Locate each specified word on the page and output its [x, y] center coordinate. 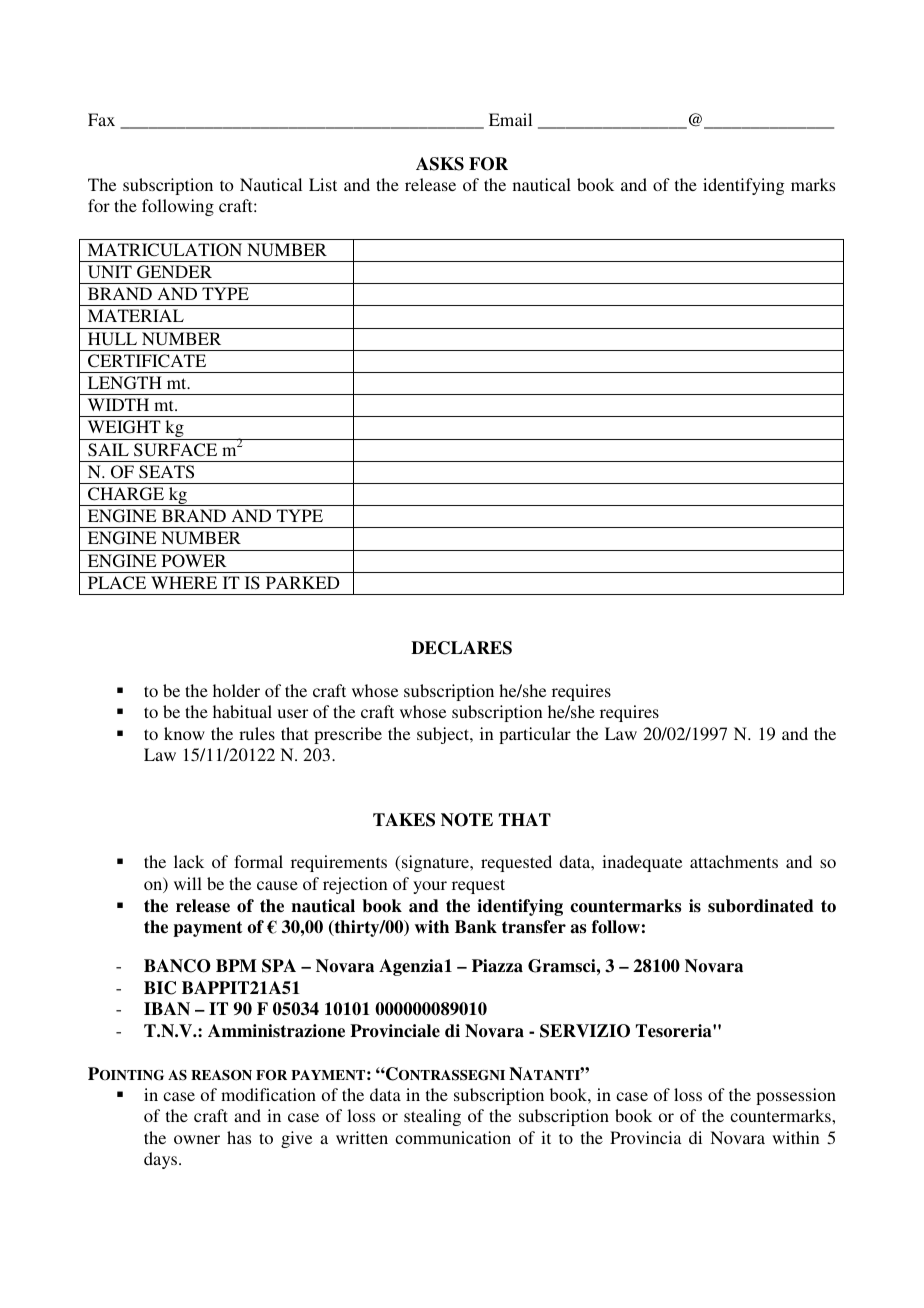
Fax [101, 119]
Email [510, 119]
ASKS [440, 164]
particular [535, 735]
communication [453, 1137]
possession [796, 1096]
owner [197, 1139]
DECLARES [461, 648]
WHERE [184, 582]
